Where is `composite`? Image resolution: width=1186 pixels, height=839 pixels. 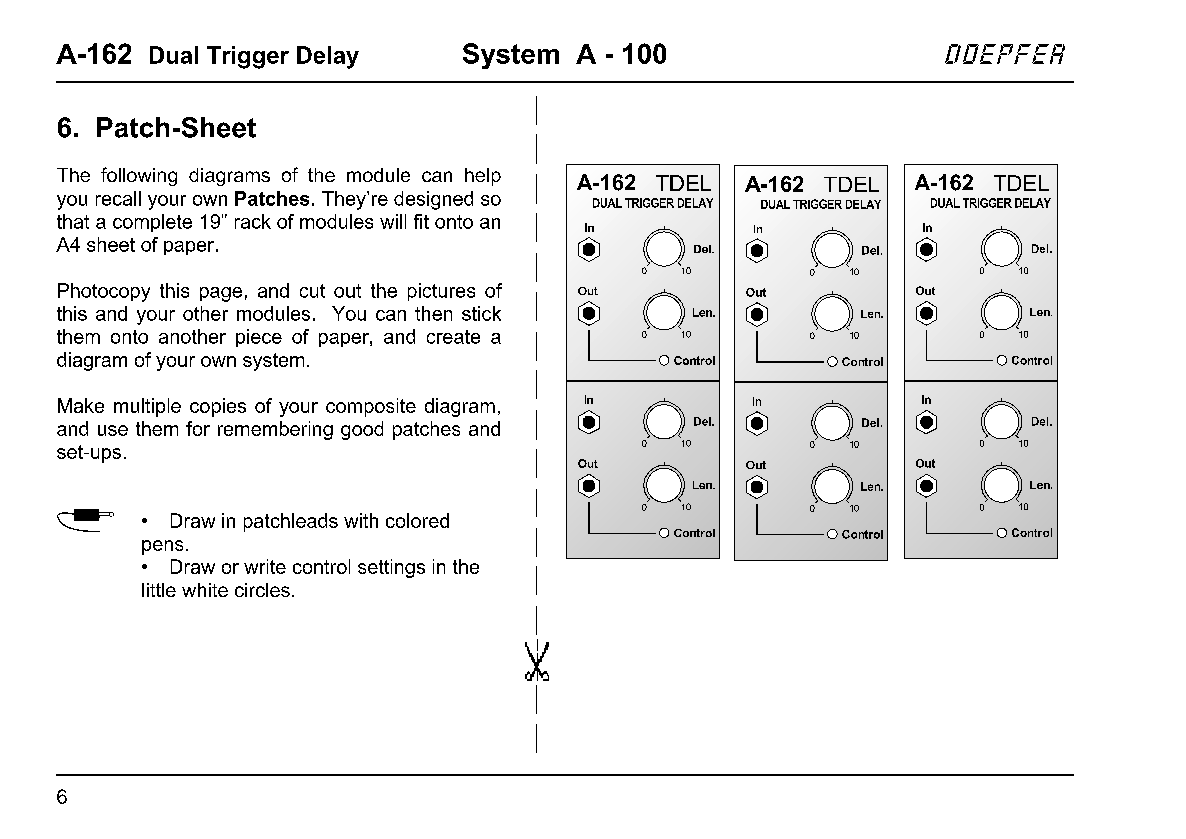 composite is located at coordinates (371, 407).
